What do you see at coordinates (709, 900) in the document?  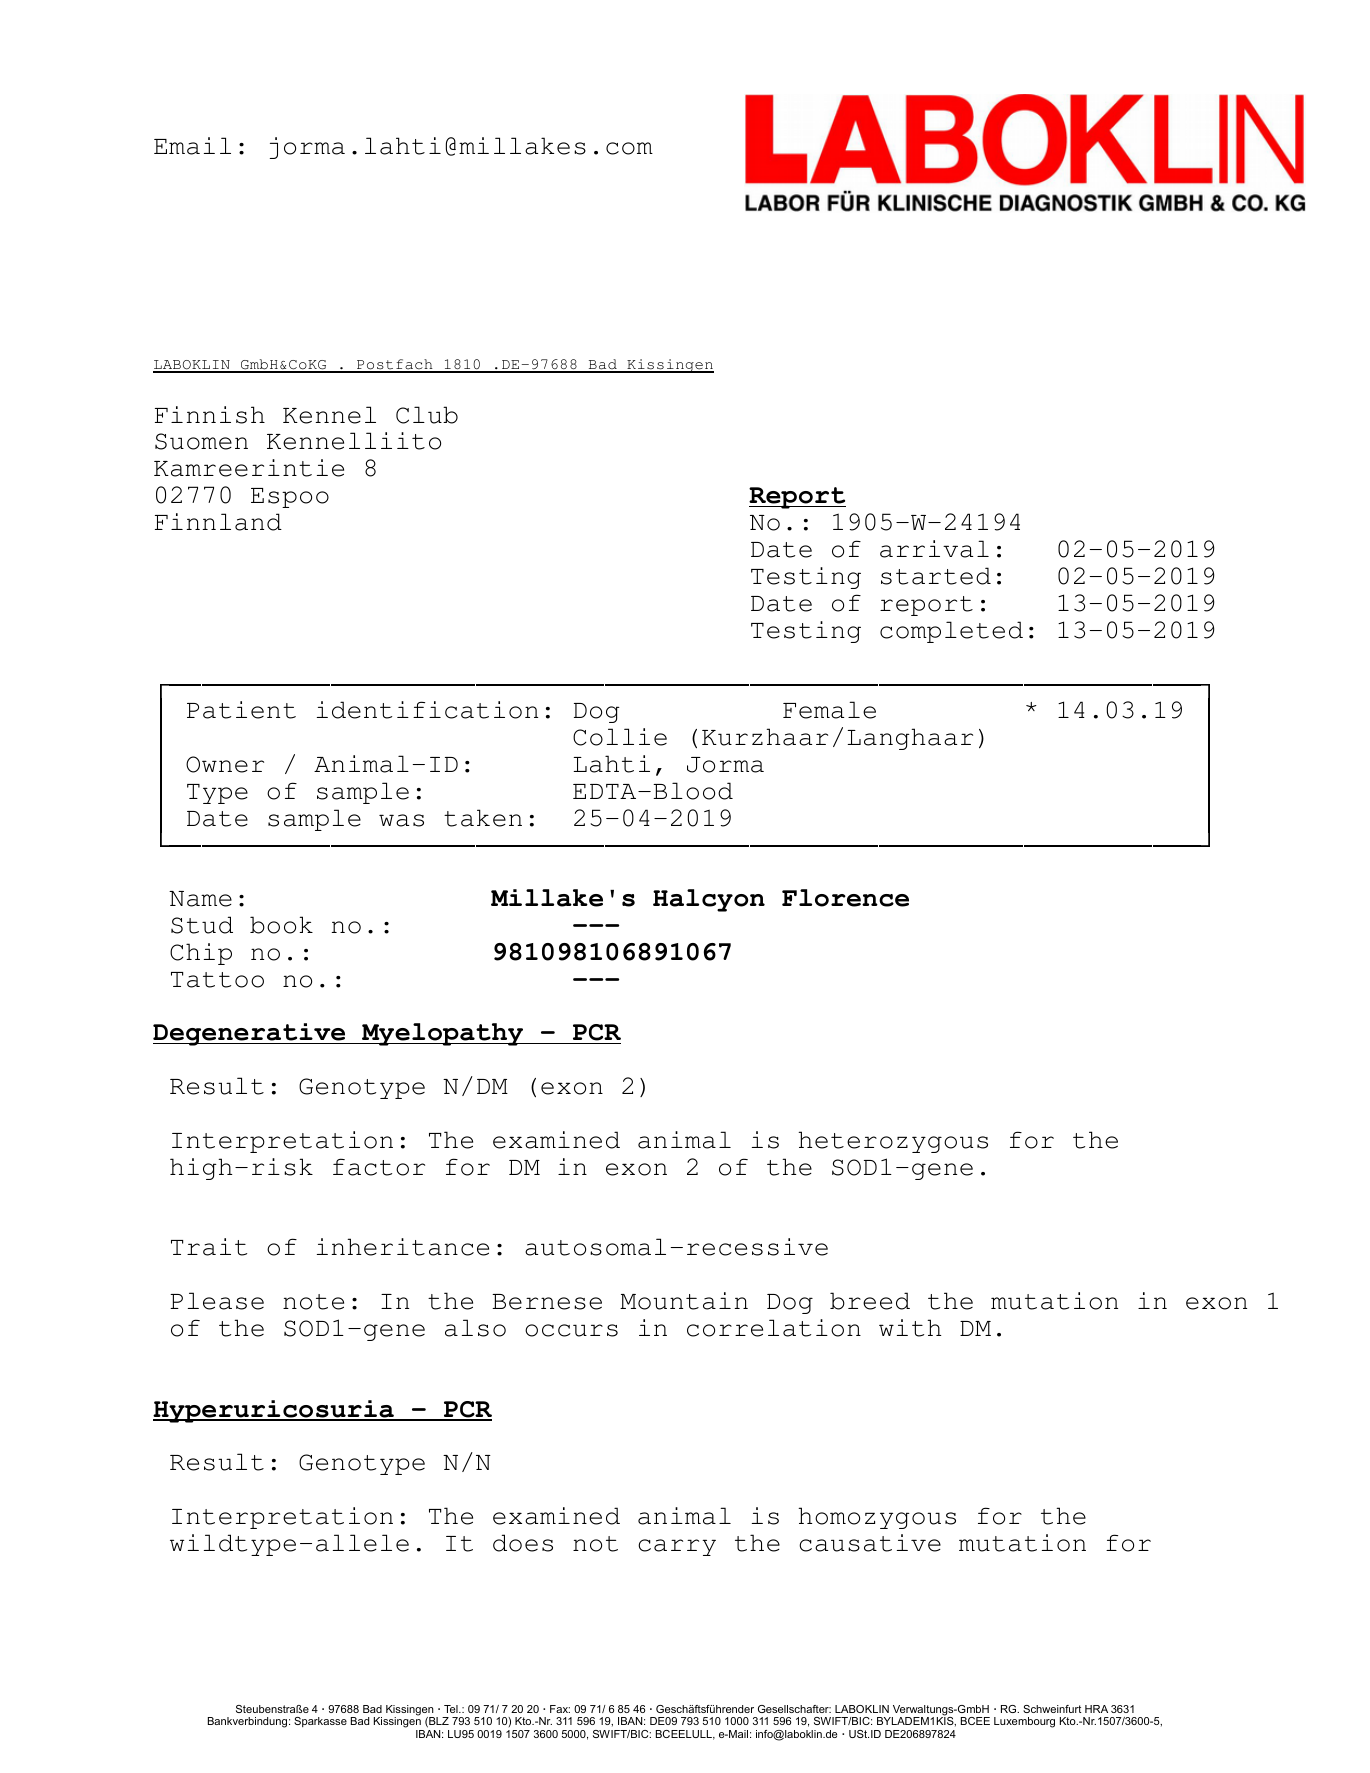 I see `Halcyon` at bounding box center [709, 900].
